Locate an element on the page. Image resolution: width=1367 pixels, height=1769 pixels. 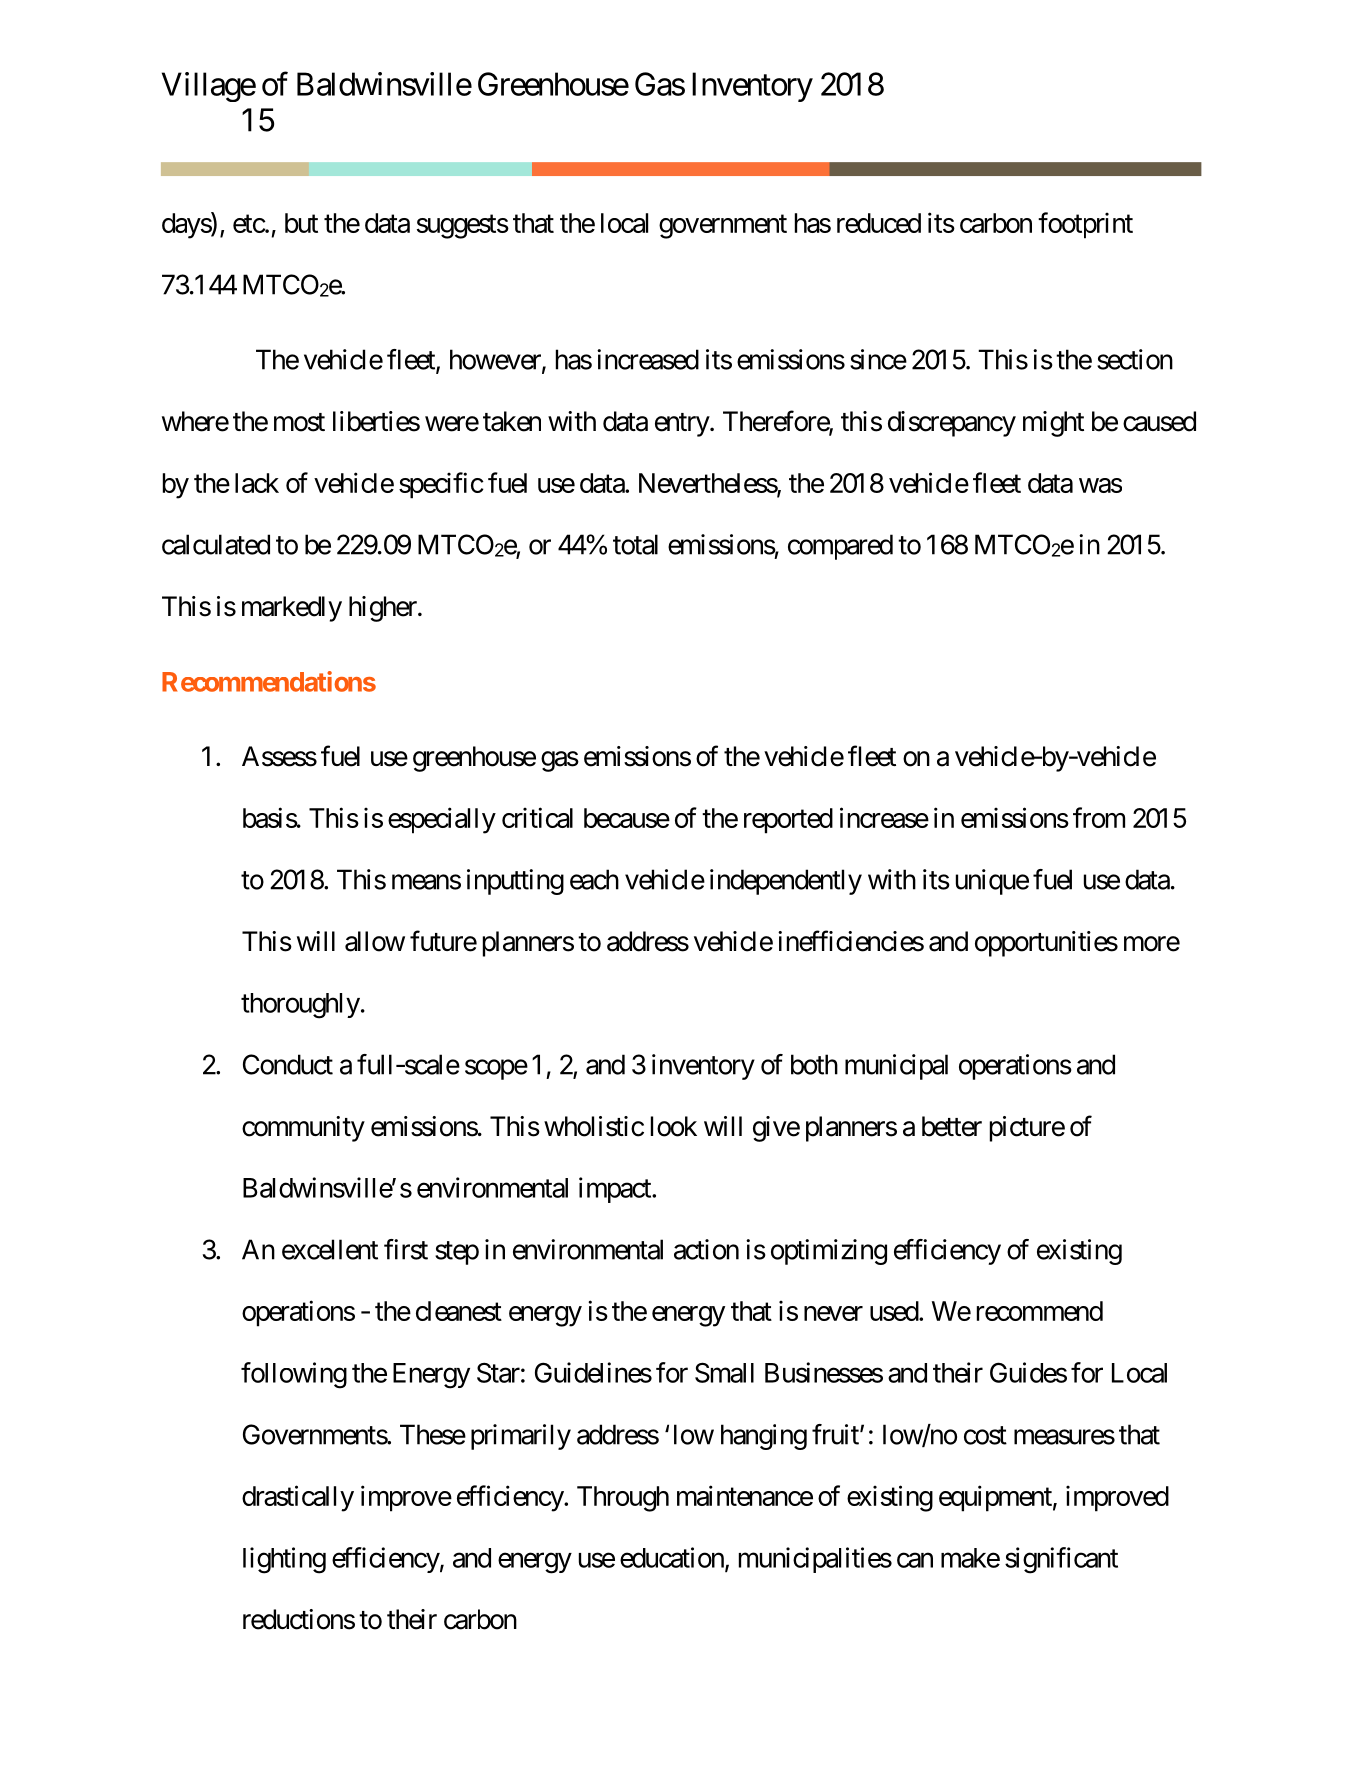
but is located at coordinates (301, 223).
